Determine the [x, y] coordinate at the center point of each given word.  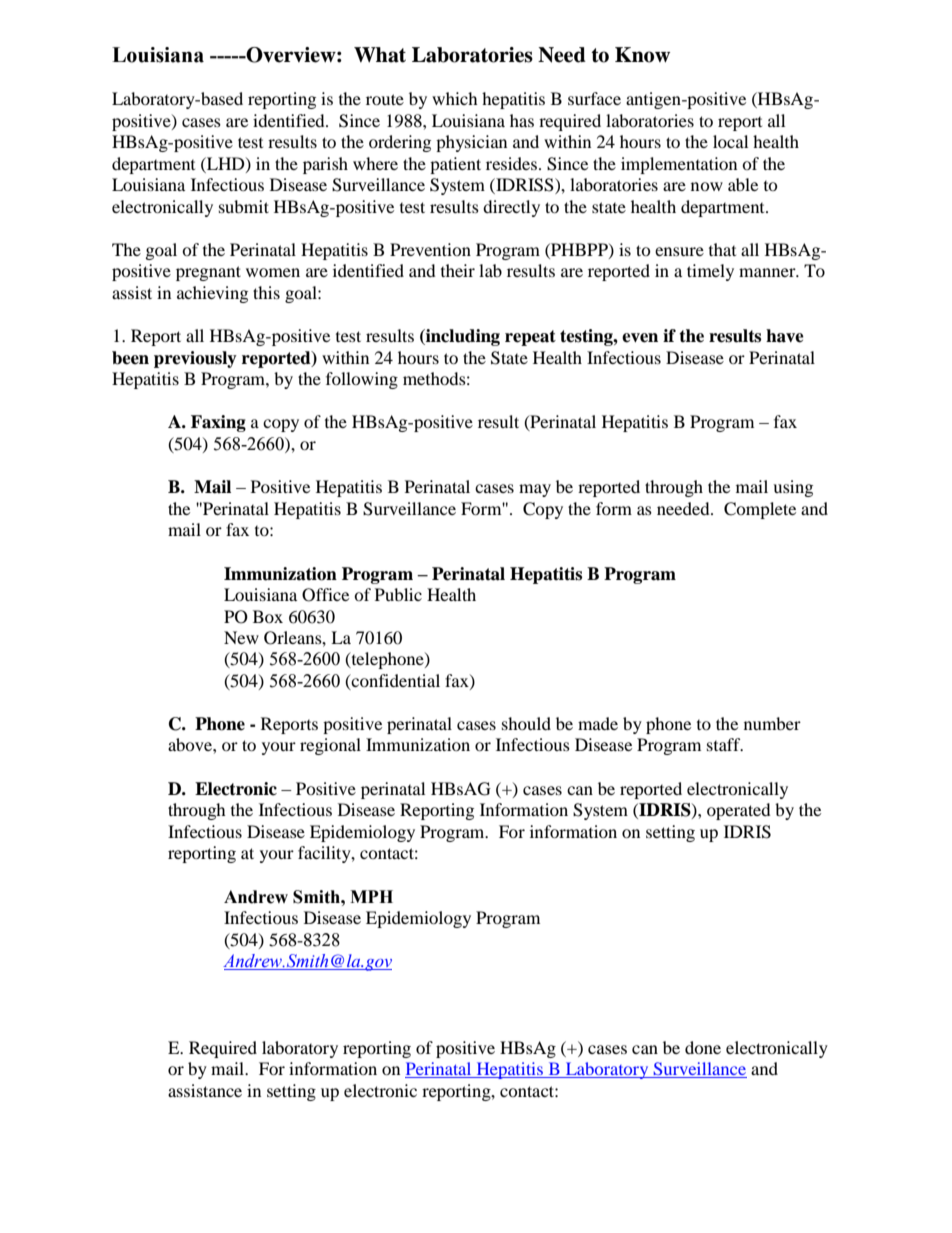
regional [330, 746]
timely [710, 272]
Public [398, 594]
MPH [371, 896]
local [730, 141]
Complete [760, 510]
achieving [212, 294]
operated [739, 811]
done [703, 1047]
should [526, 723]
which [455, 98]
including [462, 337]
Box [268, 616]
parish [325, 165]
